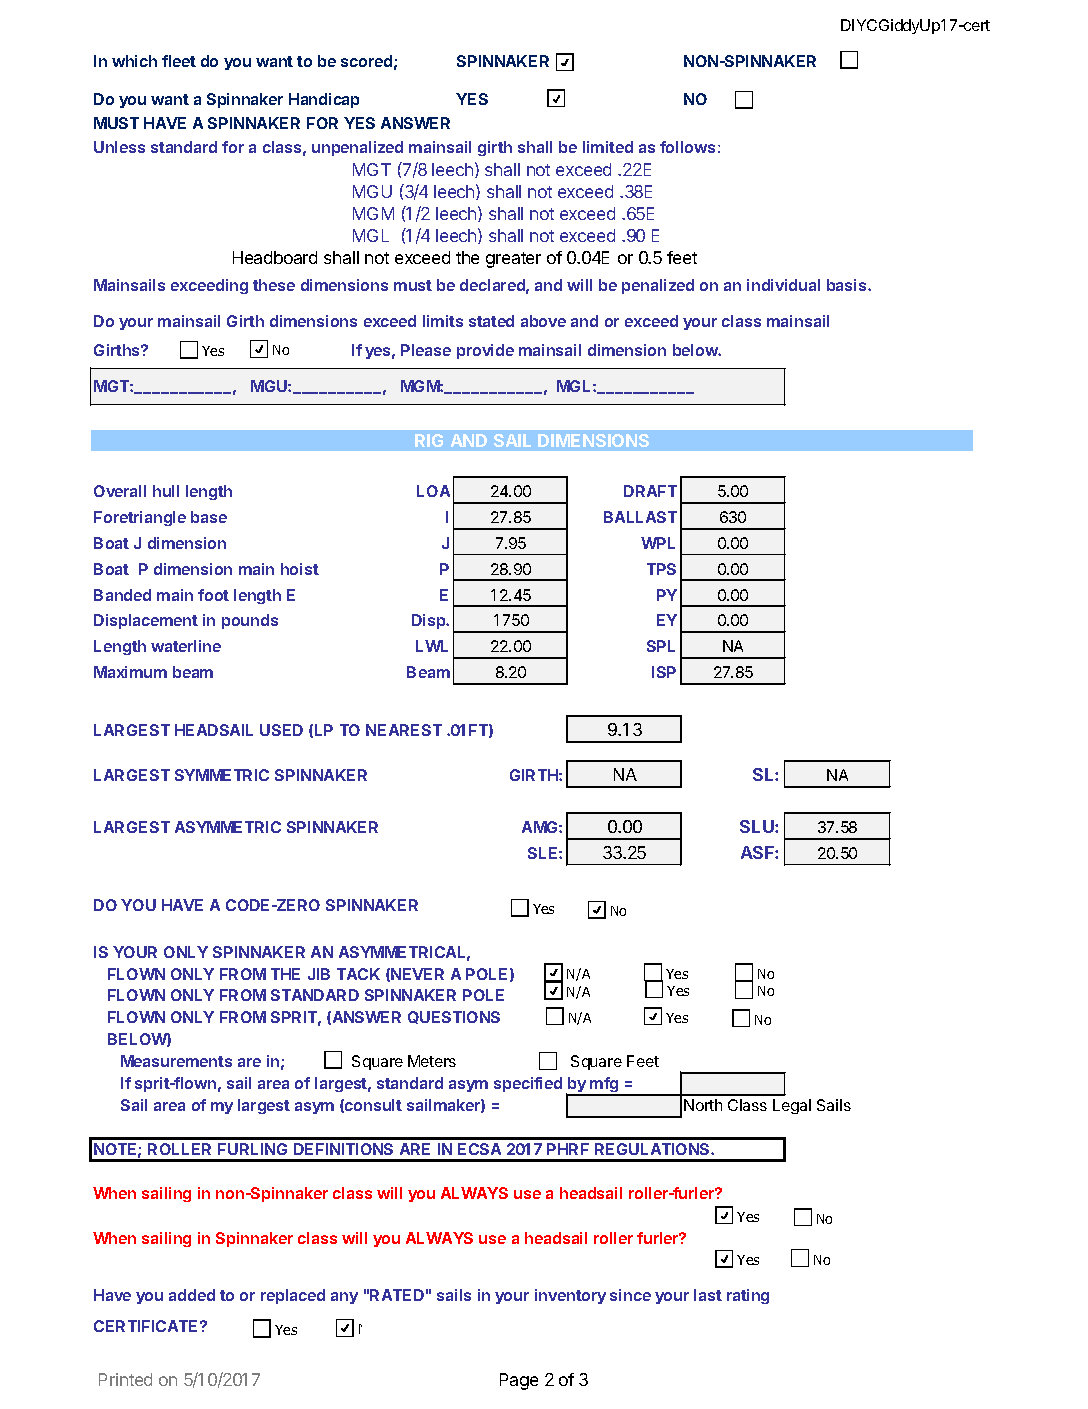  I want to click on NEAREST, so click(404, 730).
